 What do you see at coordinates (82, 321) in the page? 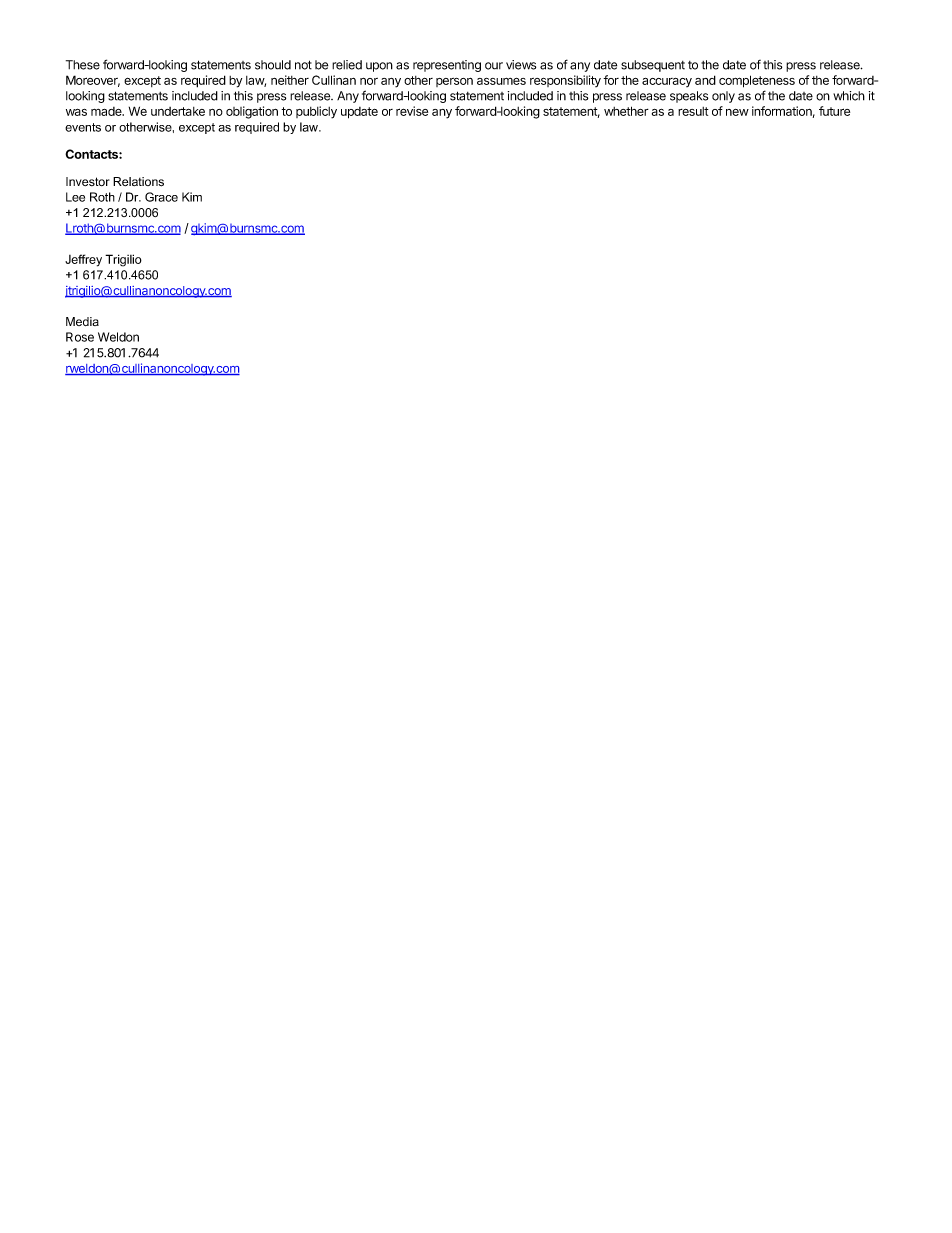
I see `Media` at bounding box center [82, 321].
